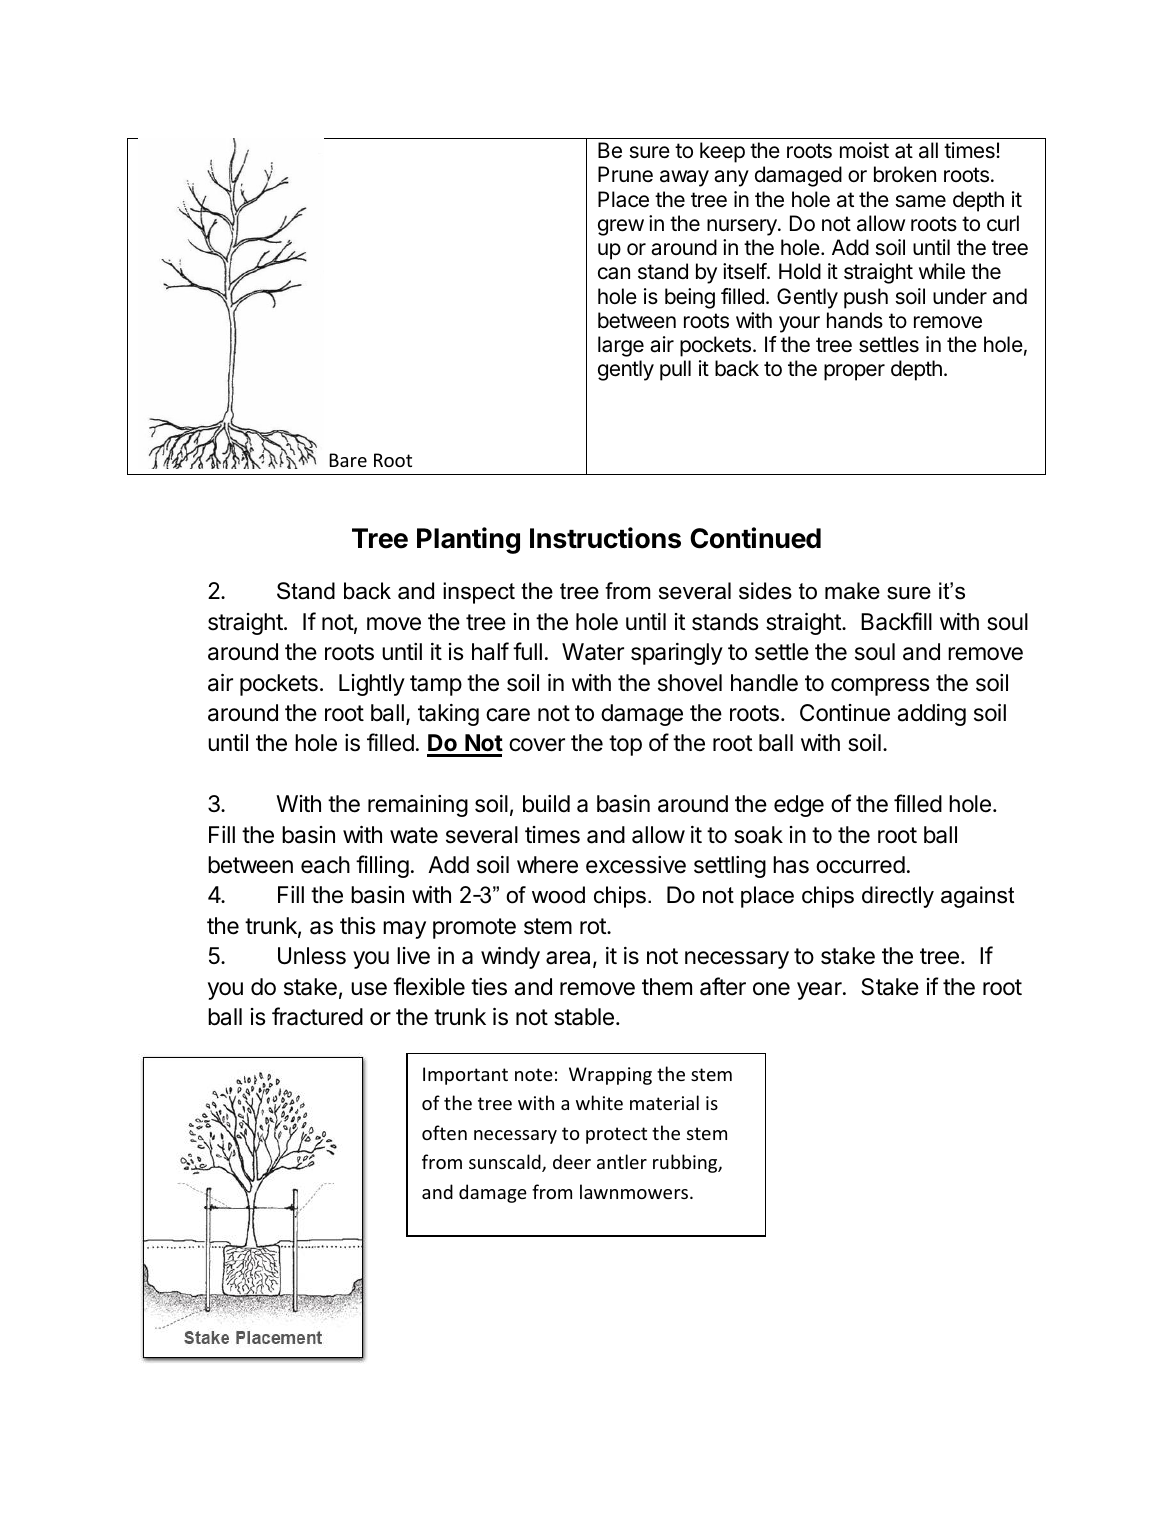  Describe the element at coordinates (444, 1132) in the page. I see `often` at that location.
